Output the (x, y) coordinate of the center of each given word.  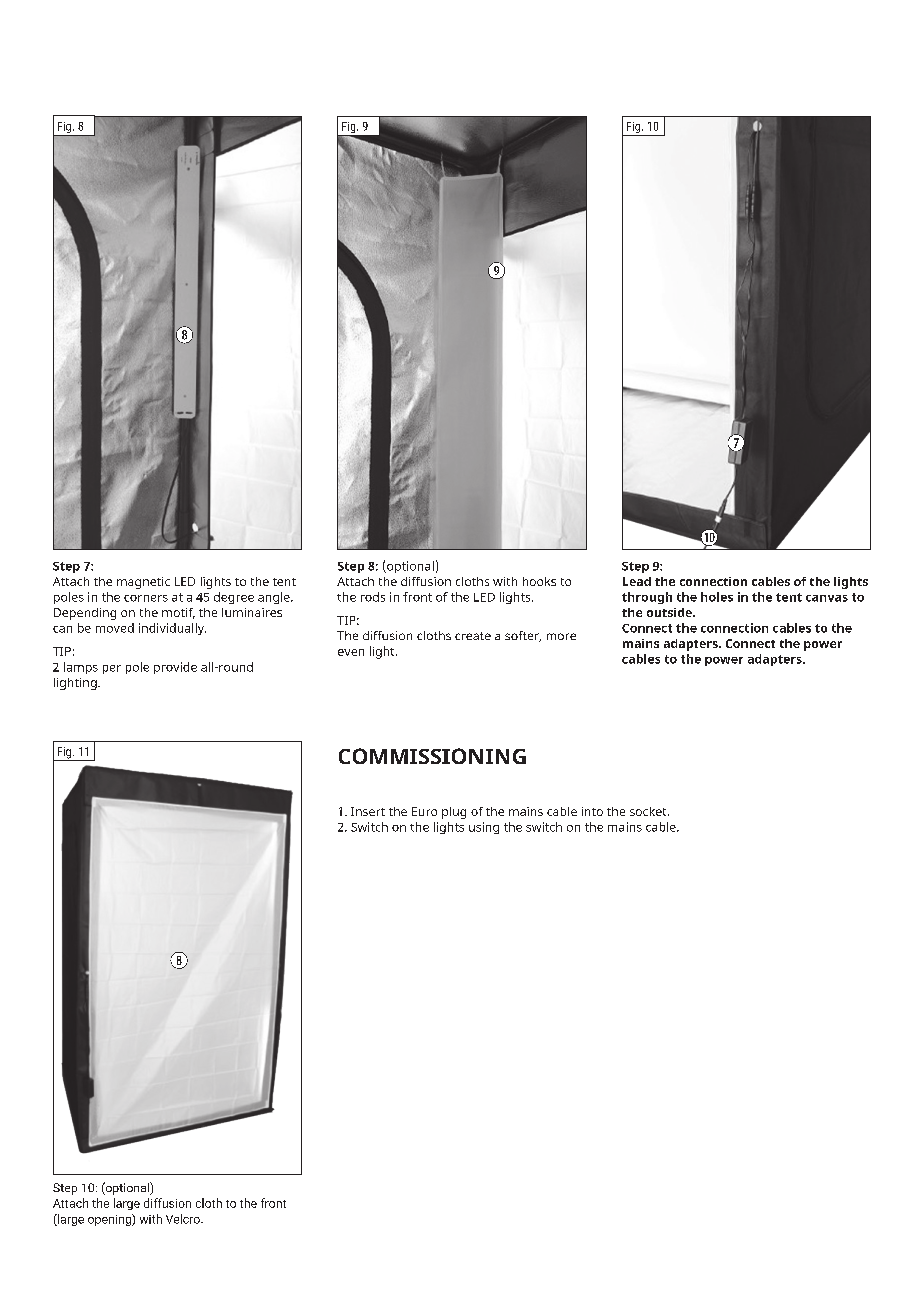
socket (649, 811)
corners (146, 598)
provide (175, 668)
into (592, 811)
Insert (368, 811)
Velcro (184, 1219)
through (647, 598)
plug (454, 813)
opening (110, 1220)
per (112, 669)
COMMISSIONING (432, 756)
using (484, 828)
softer (523, 636)
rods (373, 597)
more (561, 636)
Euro (424, 811)
